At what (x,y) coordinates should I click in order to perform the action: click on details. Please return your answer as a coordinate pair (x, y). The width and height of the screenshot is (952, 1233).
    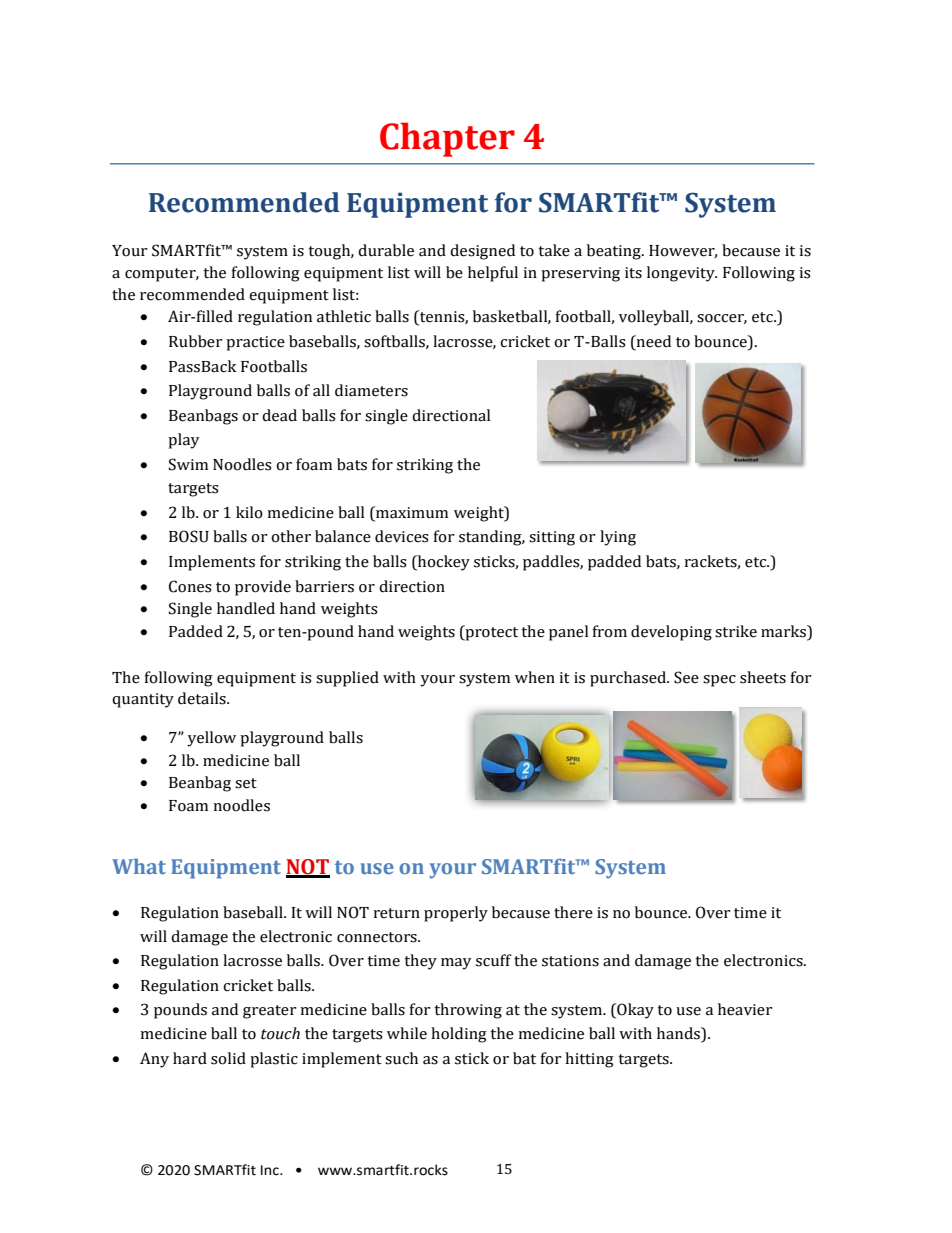
    Looking at the image, I should click on (203, 698).
